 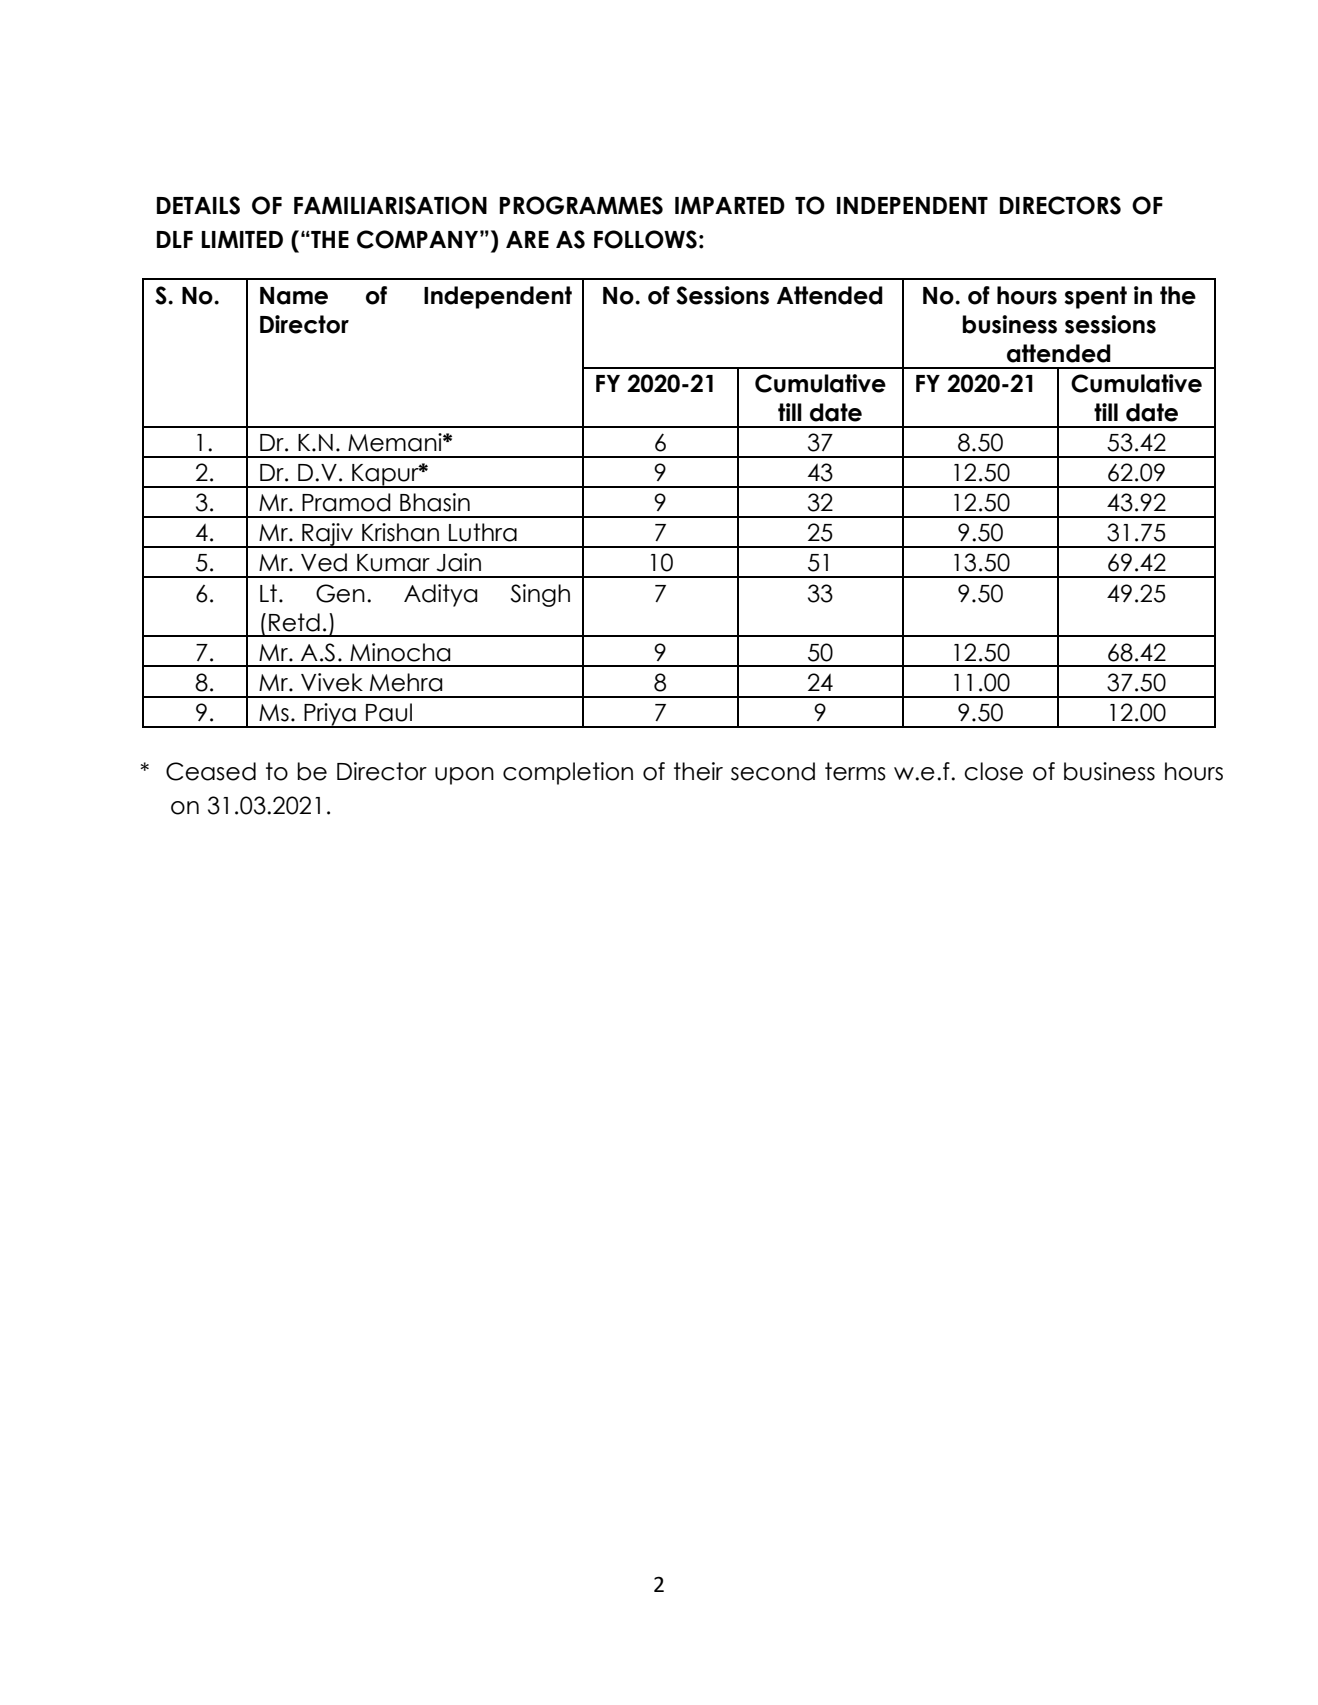 I want to click on their, so click(x=698, y=771).
